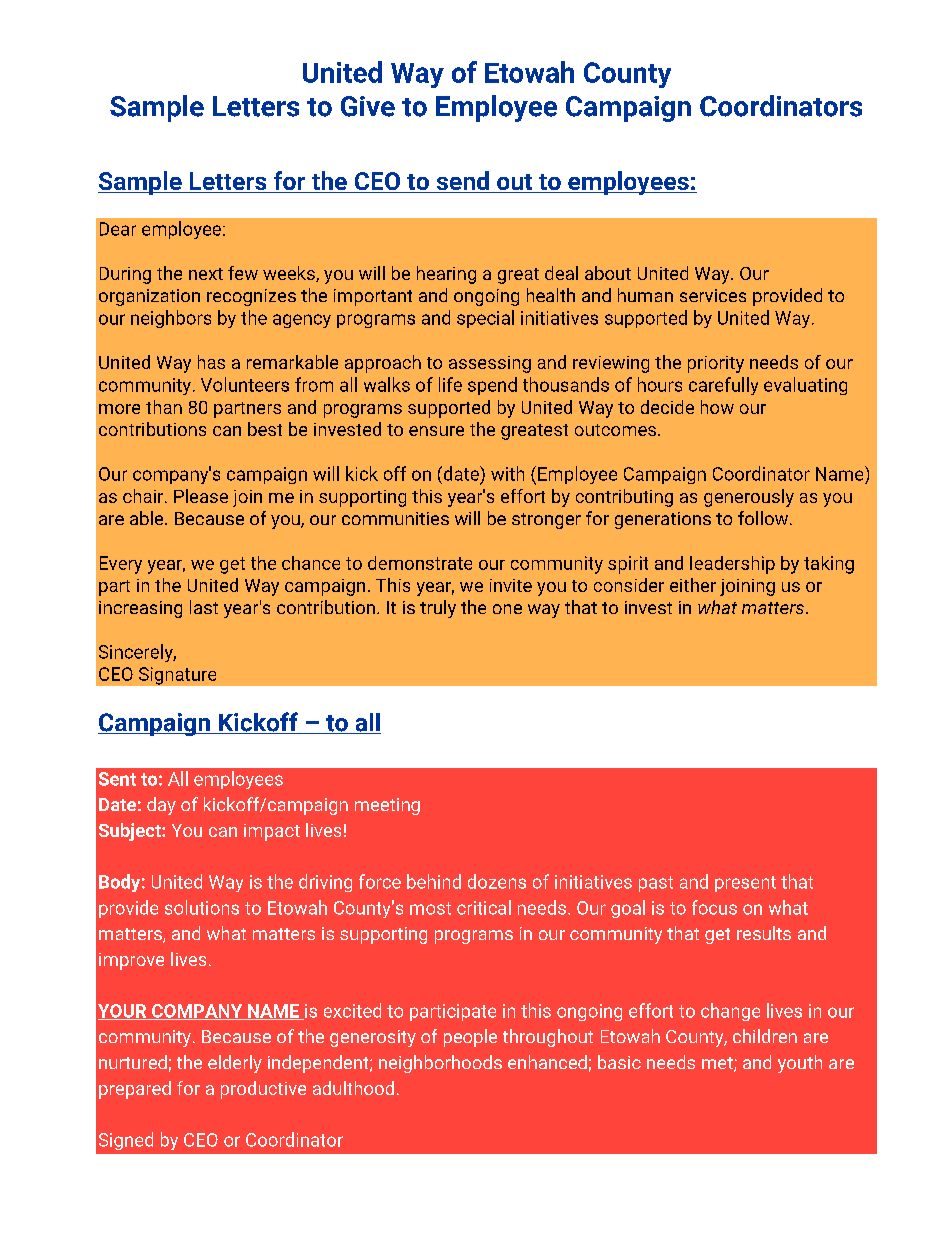 This screenshot has height=1233, width=952. Describe the element at coordinates (118, 229) in the screenshot. I see `Dear` at that location.
